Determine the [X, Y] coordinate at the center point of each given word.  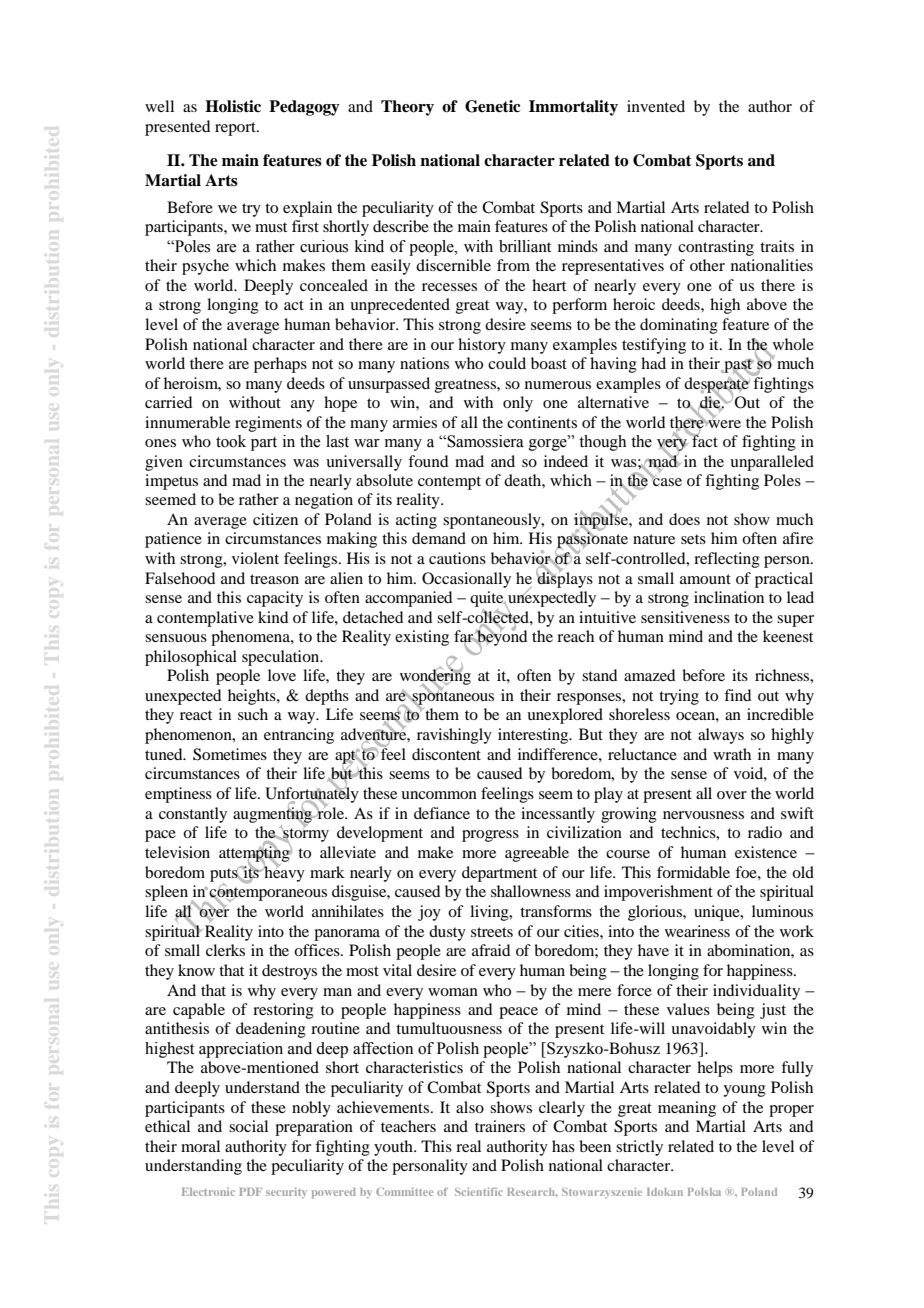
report [236, 129]
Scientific [479, 1192]
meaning [687, 1109]
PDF [250, 1192]
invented [656, 106]
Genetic [493, 106]
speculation [282, 658]
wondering [435, 677]
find [737, 695]
